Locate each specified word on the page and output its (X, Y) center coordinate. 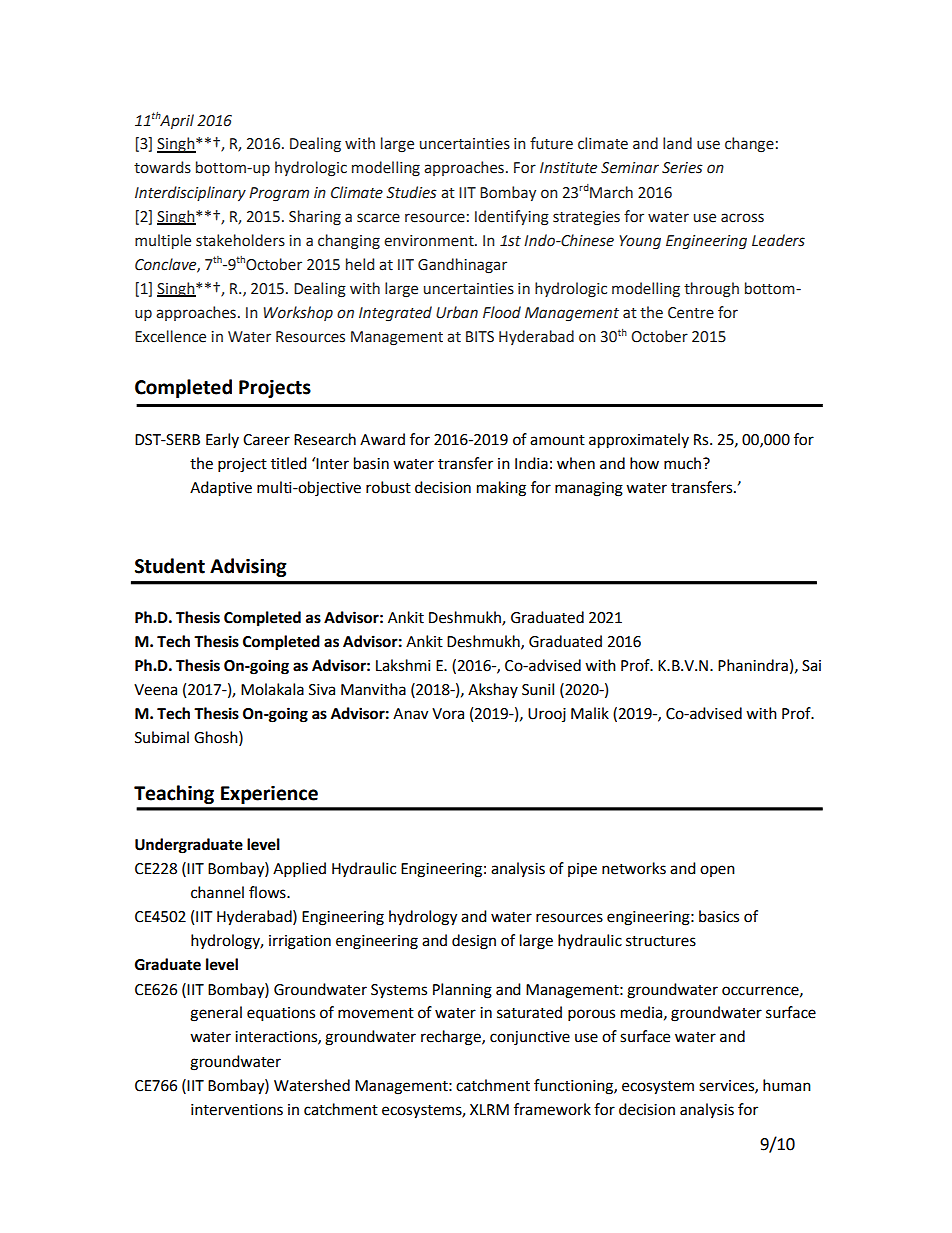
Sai (811, 666)
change (749, 144)
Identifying (512, 218)
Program (279, 194)
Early (222, 440)
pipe (582, 870)
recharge (452, 1038)
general (216, 1014)
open (717, 871)
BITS (480, 337)
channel (217, 892)
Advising (248, 567)
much (682, 463)
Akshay (493, 690)
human (787, 1085)
